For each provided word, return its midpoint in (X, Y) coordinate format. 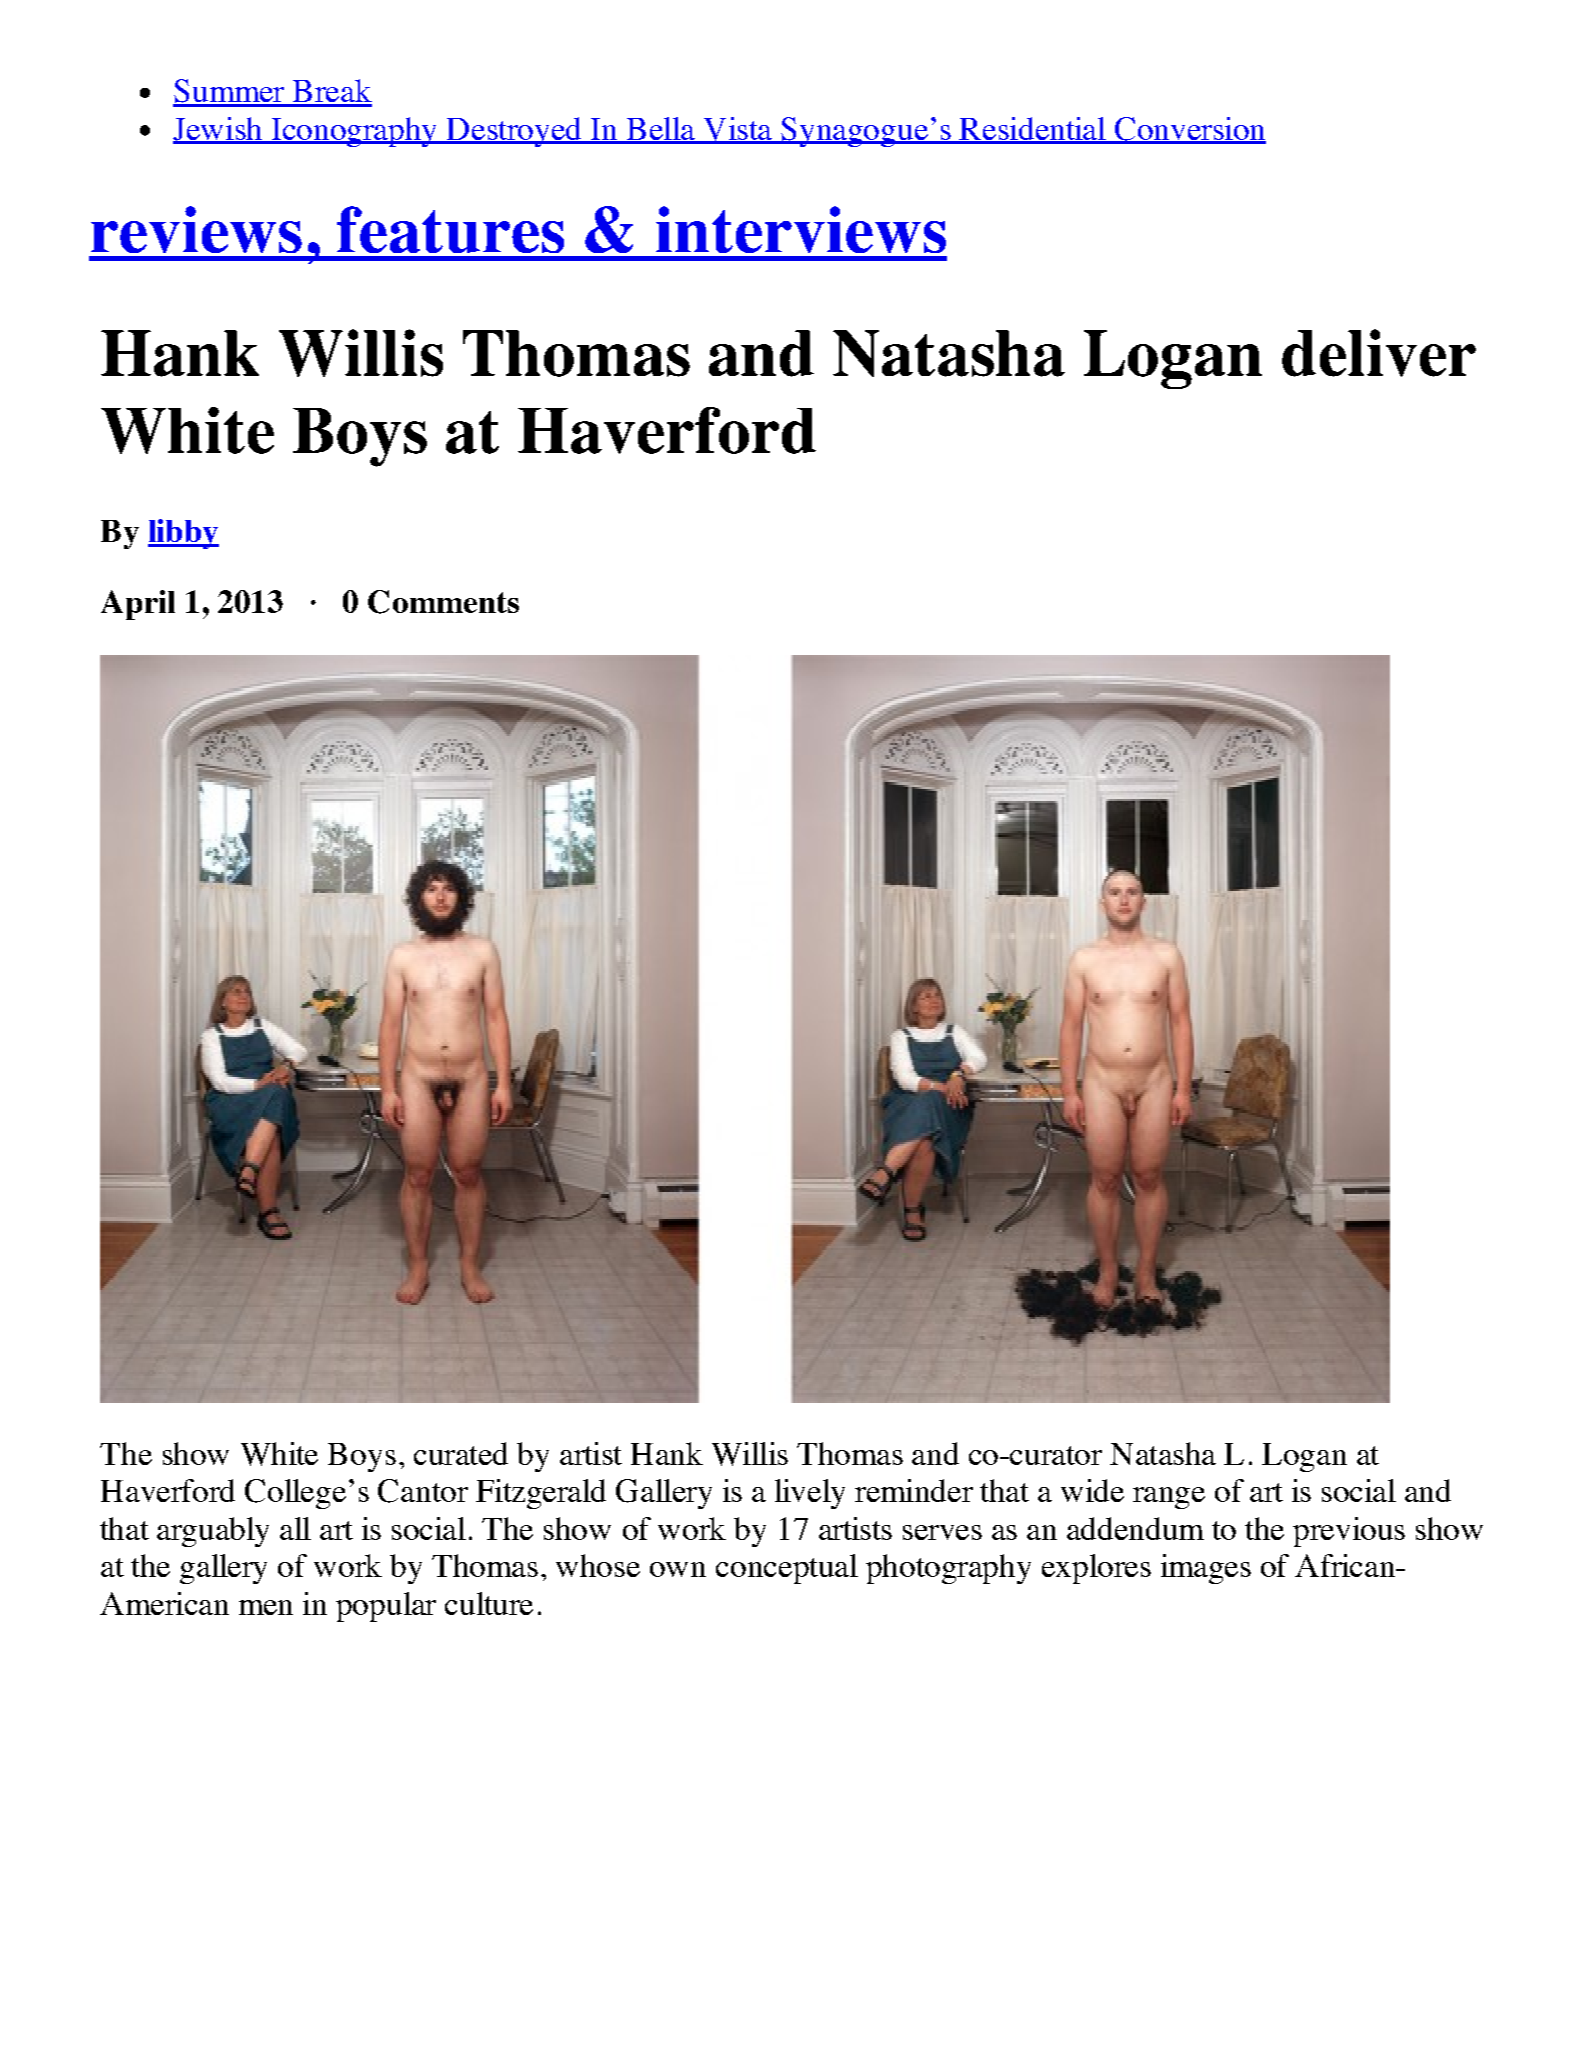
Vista (737, 130)
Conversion (1189, 130)
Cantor (423, 1491)
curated (461, 1453)
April (138, 605)
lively (810, 1494)
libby (183, 534)
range (1169, 1498)
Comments (443, 602)
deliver (1379, 353)
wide (1092, 1490)
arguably (213, 1532)
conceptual (787, 1569)
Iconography (354, 132)
